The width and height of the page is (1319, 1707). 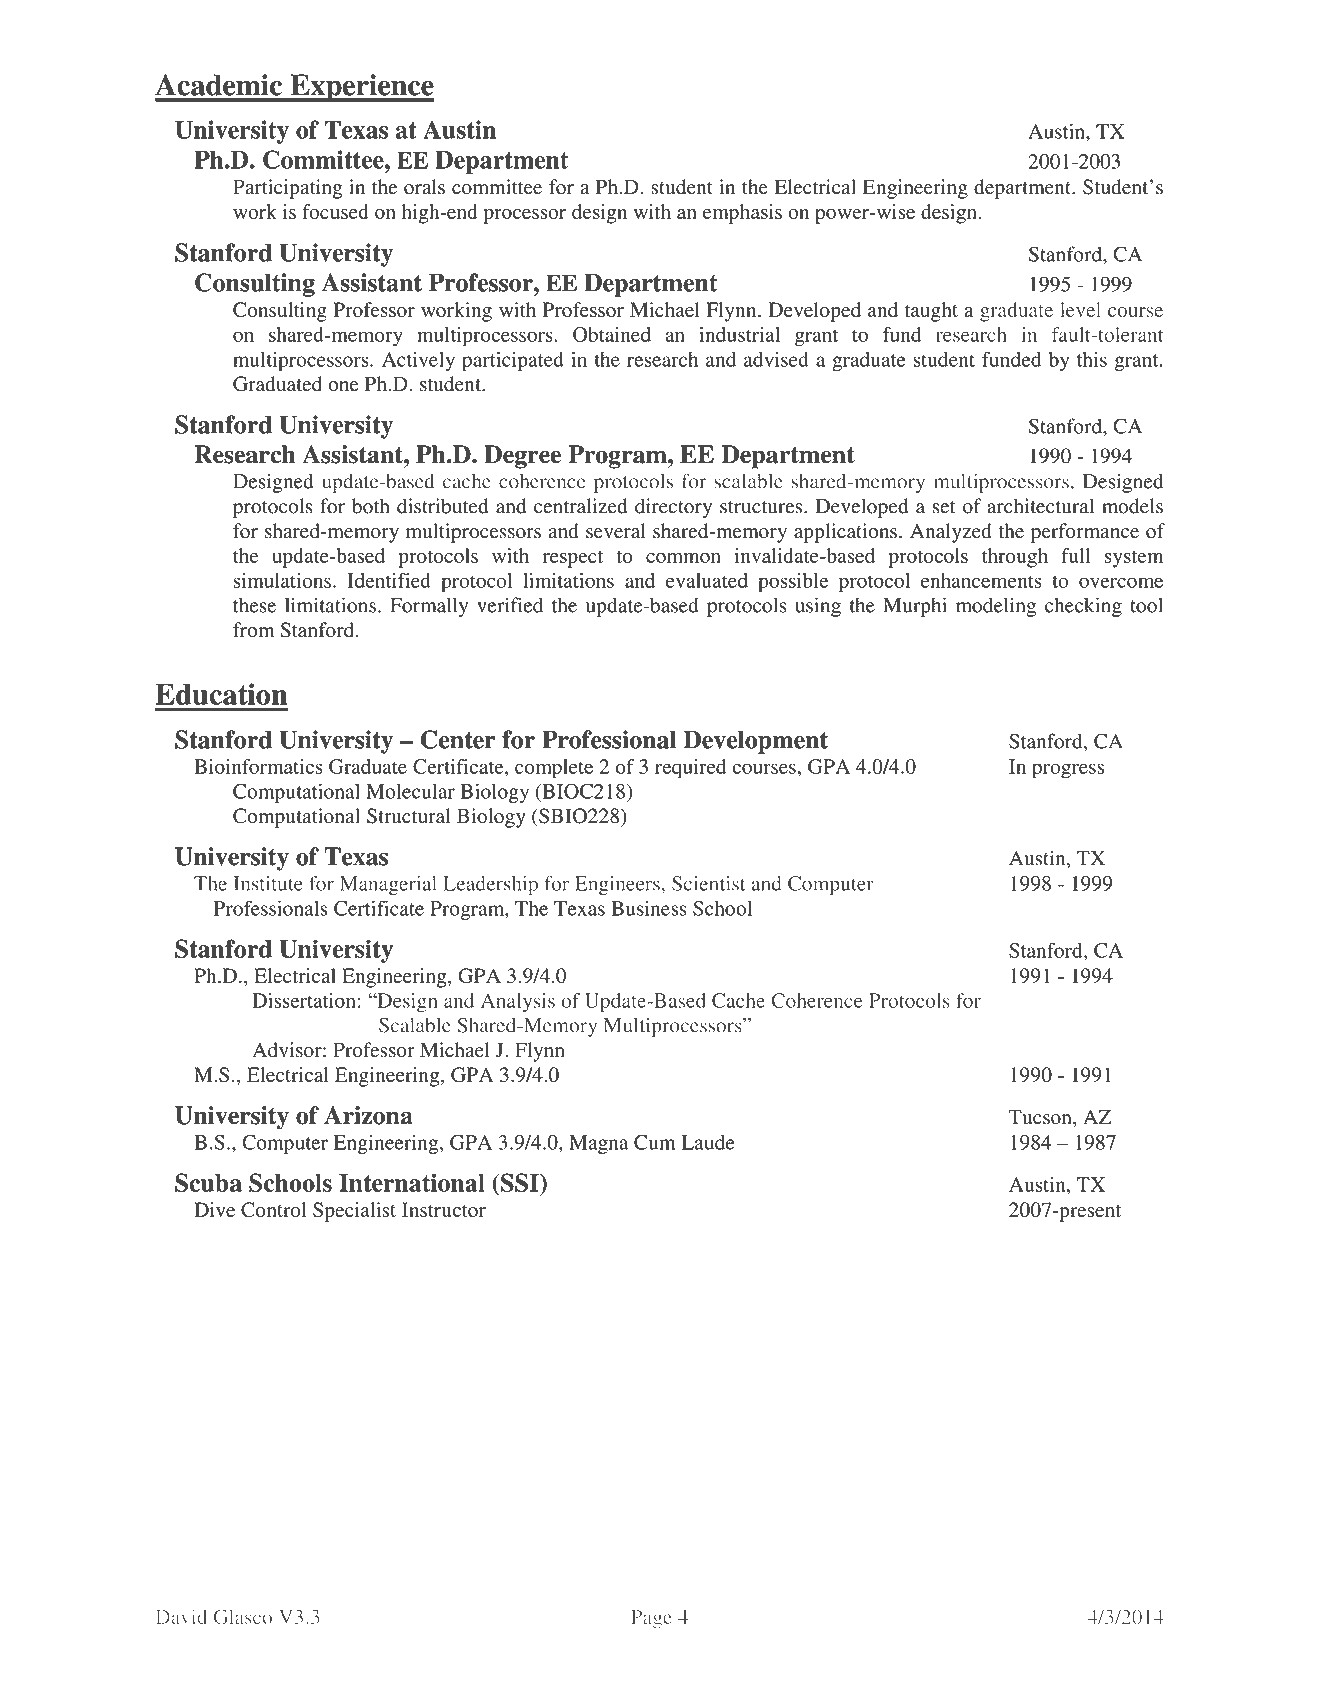 I want to click on Participating, so click(x=287, y=189).
